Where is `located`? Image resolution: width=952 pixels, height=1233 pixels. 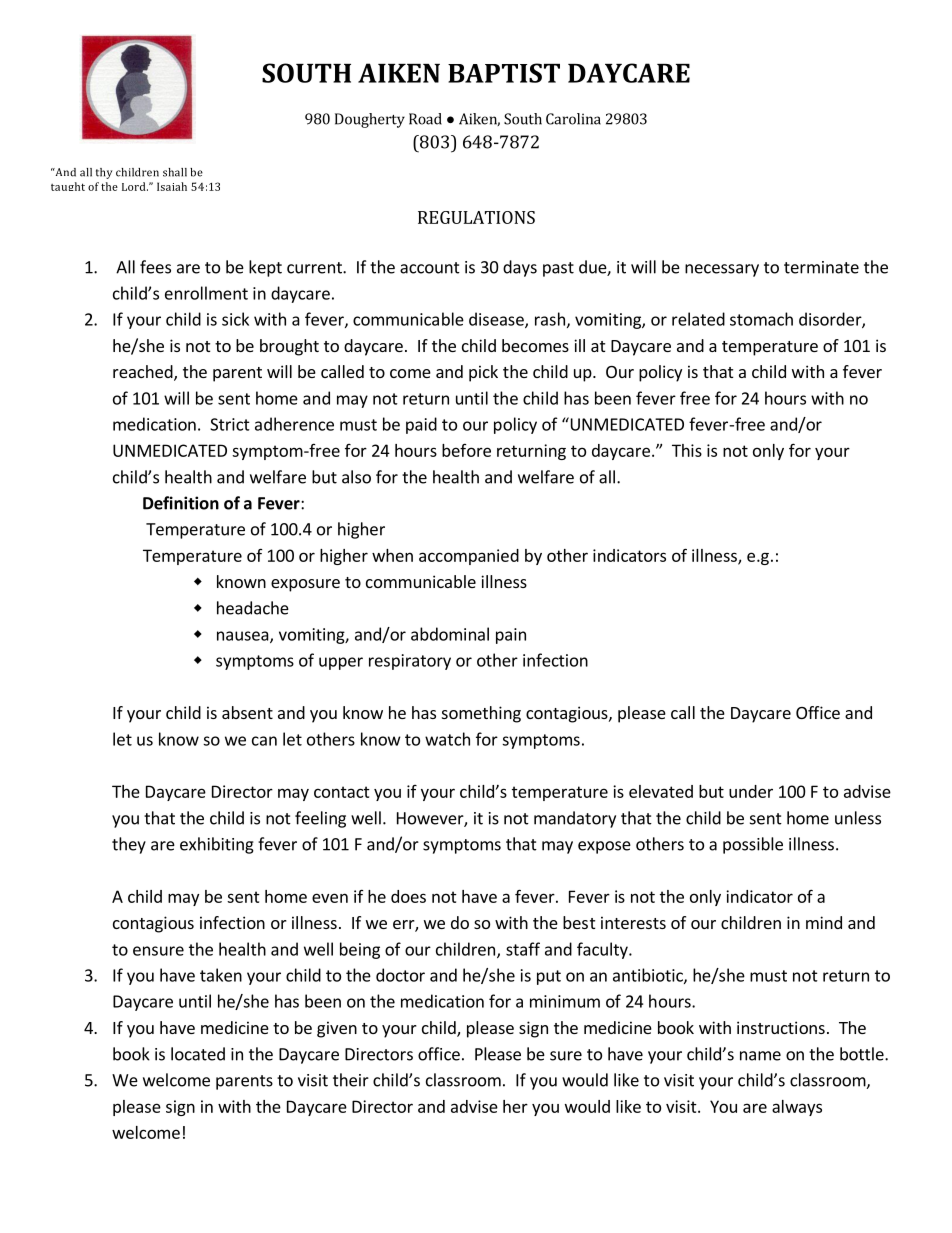 located is located at coordinates (198, 1054).
